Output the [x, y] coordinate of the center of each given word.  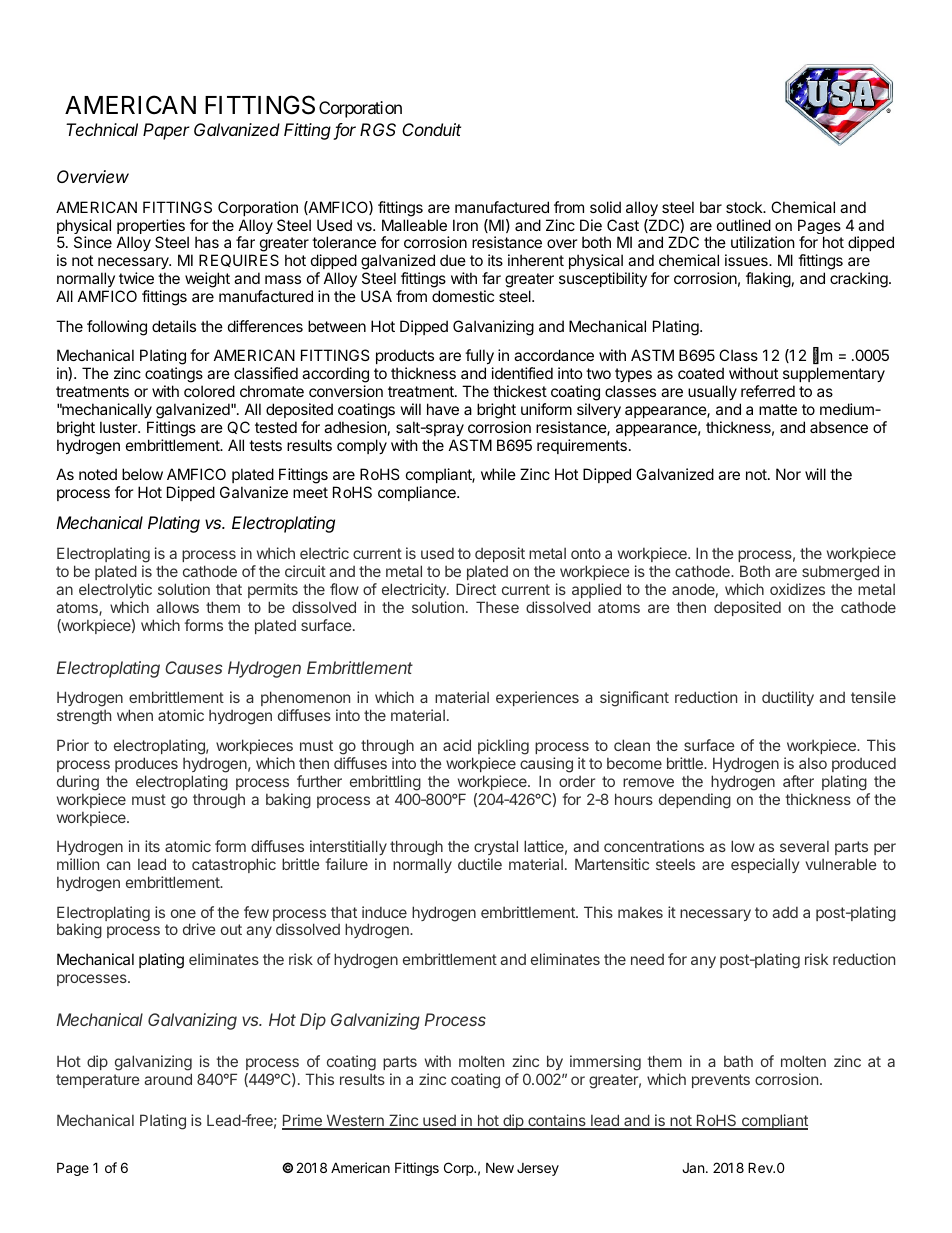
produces [146, 764]
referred [768, 391]
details [174, 326]
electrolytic [115, 590]
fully [479, 358]
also [813, 763]
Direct [476, 589]
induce [384, 912]
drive [199, 929]
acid [457, 745]
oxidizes [797, 589]
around [168, 1079]
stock [745, 207]
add [785, 912]
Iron [465, 225]
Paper [166, 131]
